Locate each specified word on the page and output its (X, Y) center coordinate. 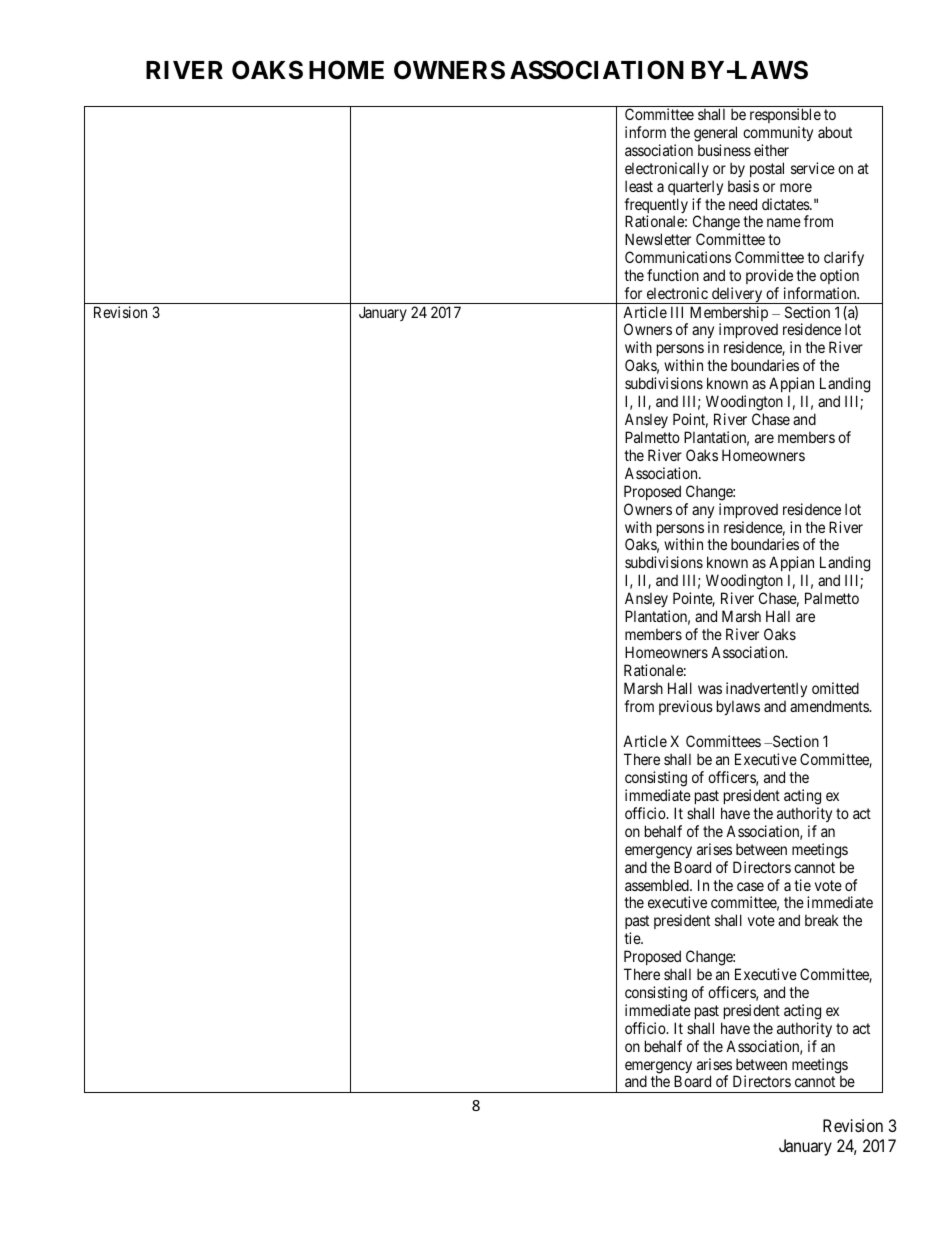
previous (686, 707)
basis (743, 186)
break (822, 920)
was (710, 689)
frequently (656, 207)
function (673, 275)
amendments (830, 706)
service (813, 168)
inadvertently (766, 689)
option (839, 276)
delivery (737, 295)
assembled (658, 885)
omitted (835, 688)
